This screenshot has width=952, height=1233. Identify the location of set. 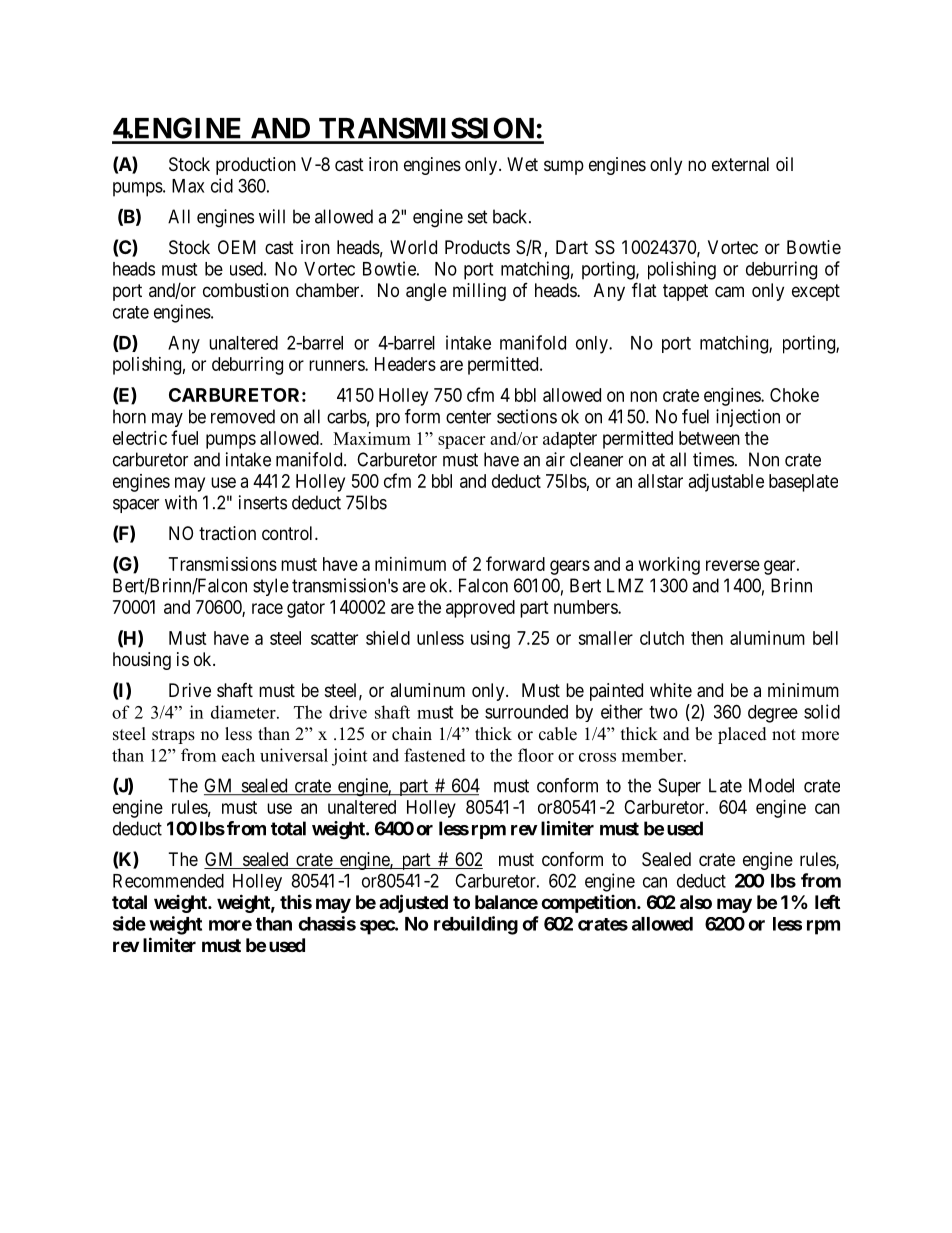
(478, 217).
